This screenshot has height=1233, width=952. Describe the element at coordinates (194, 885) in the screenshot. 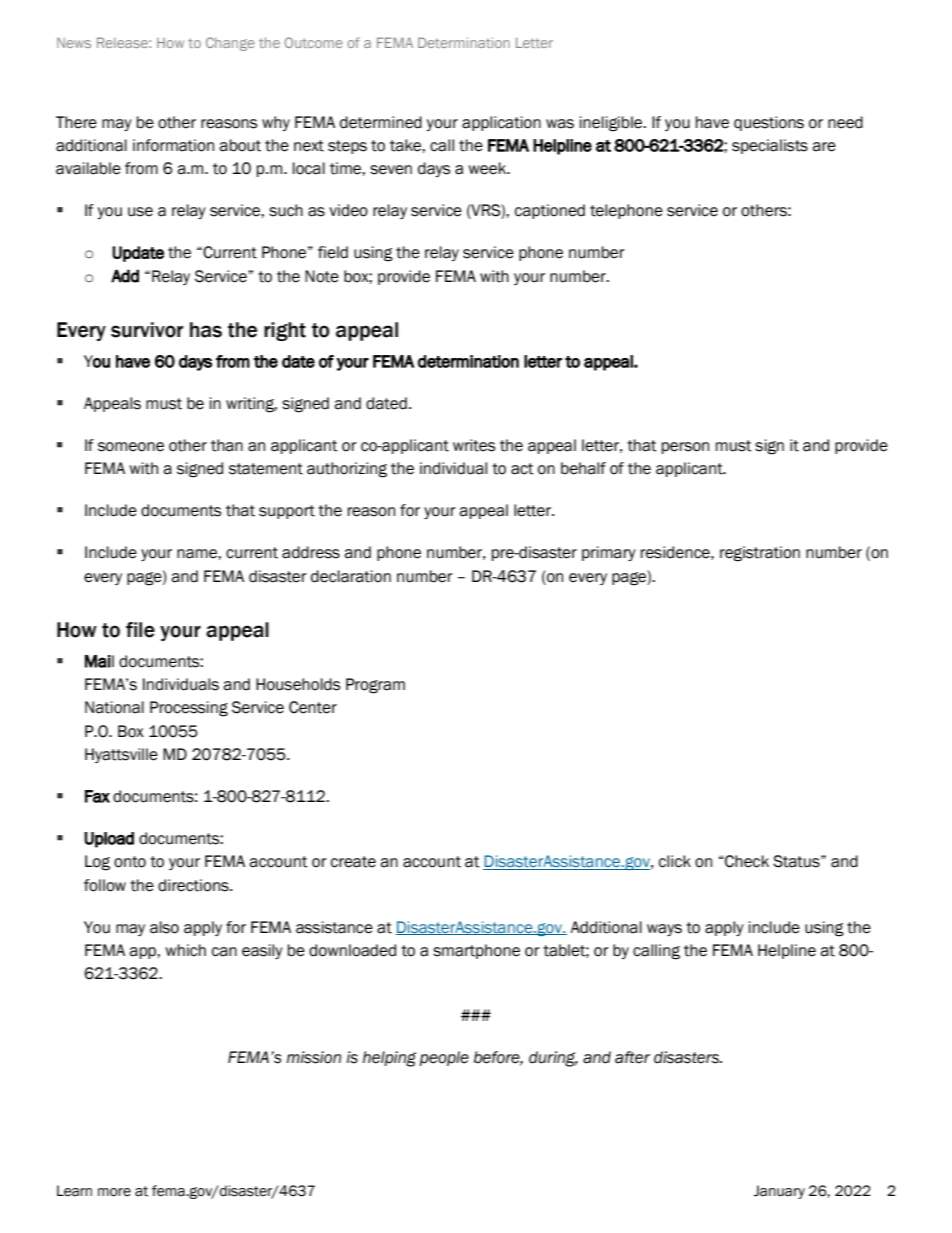

I see `directions` at that location.
